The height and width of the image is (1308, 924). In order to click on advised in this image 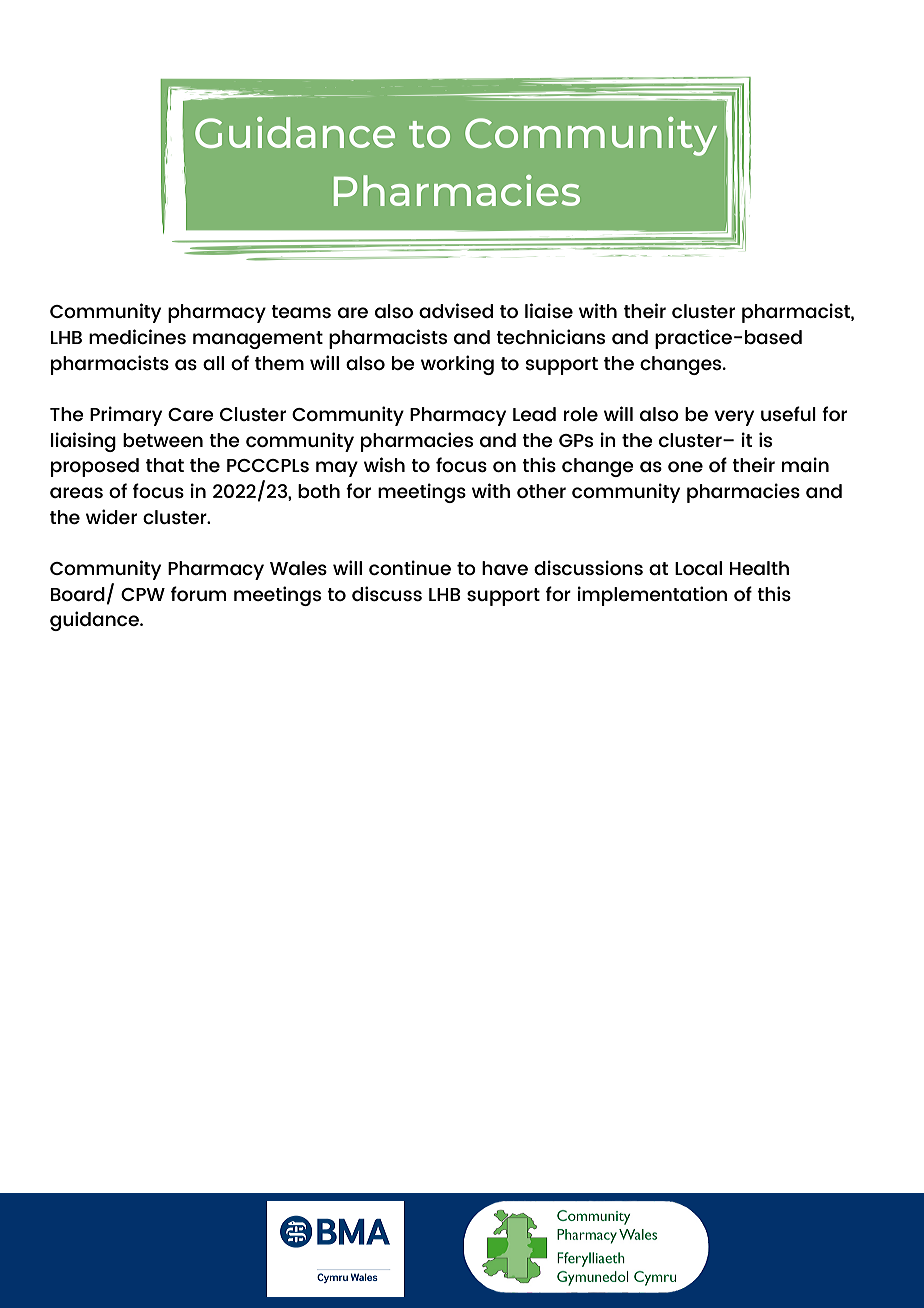, I will do `click(456, 310)`.
